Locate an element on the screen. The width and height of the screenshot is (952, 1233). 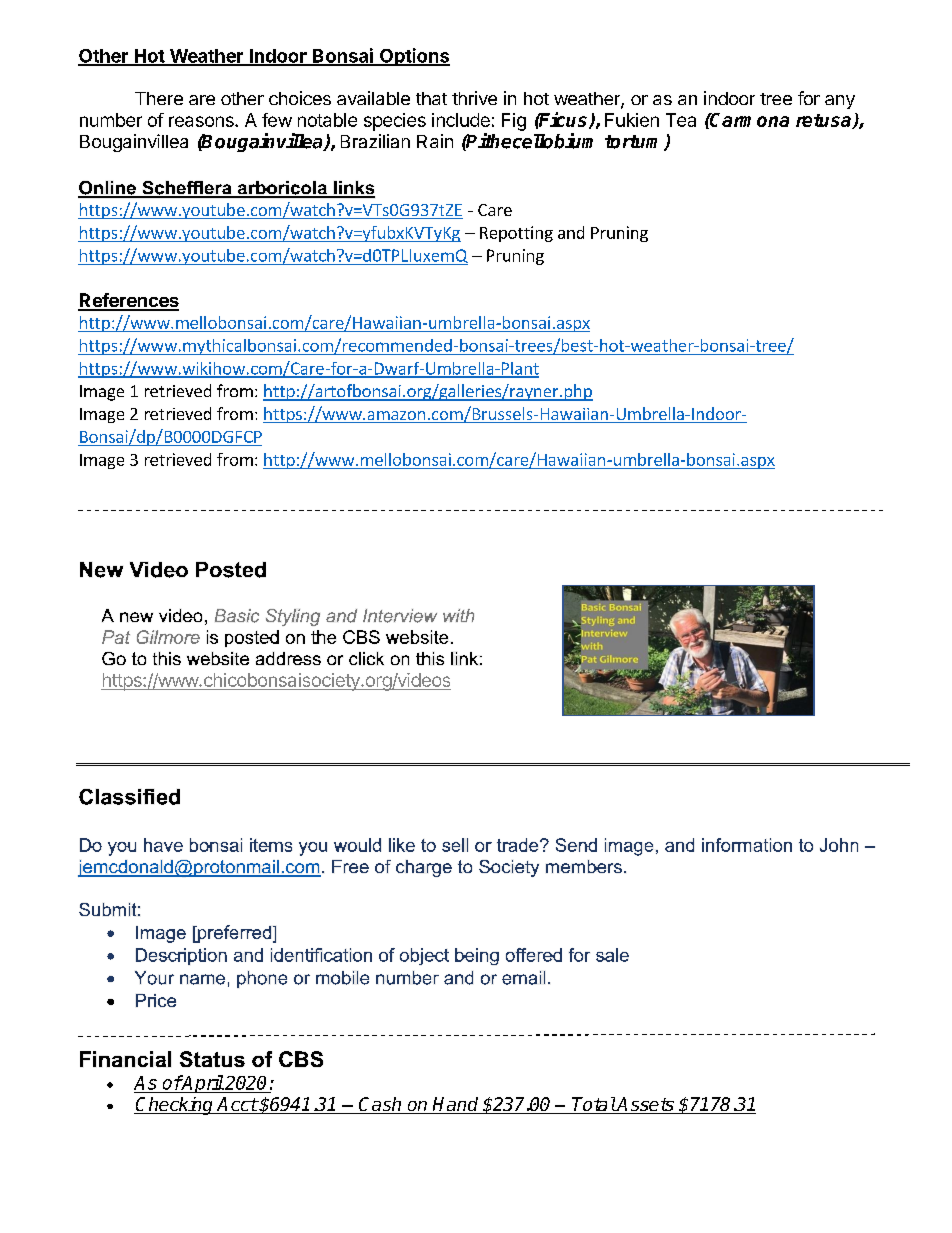
Hand is located at coordinates (456, 1105).
